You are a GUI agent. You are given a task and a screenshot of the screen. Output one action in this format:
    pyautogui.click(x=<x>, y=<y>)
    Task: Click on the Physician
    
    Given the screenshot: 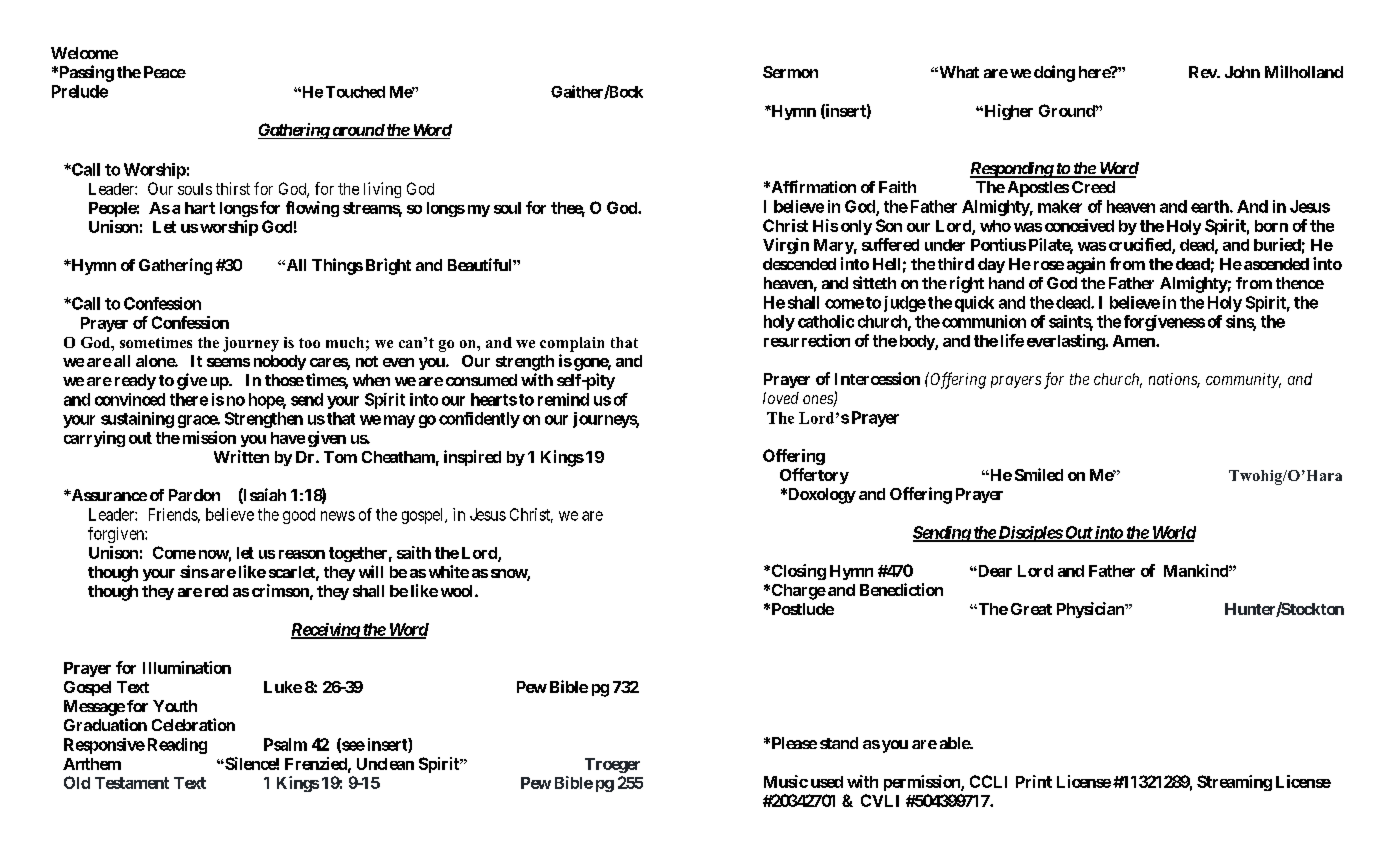 What is the action you would take?
    pyautogui.click(x=1091, y=610)
